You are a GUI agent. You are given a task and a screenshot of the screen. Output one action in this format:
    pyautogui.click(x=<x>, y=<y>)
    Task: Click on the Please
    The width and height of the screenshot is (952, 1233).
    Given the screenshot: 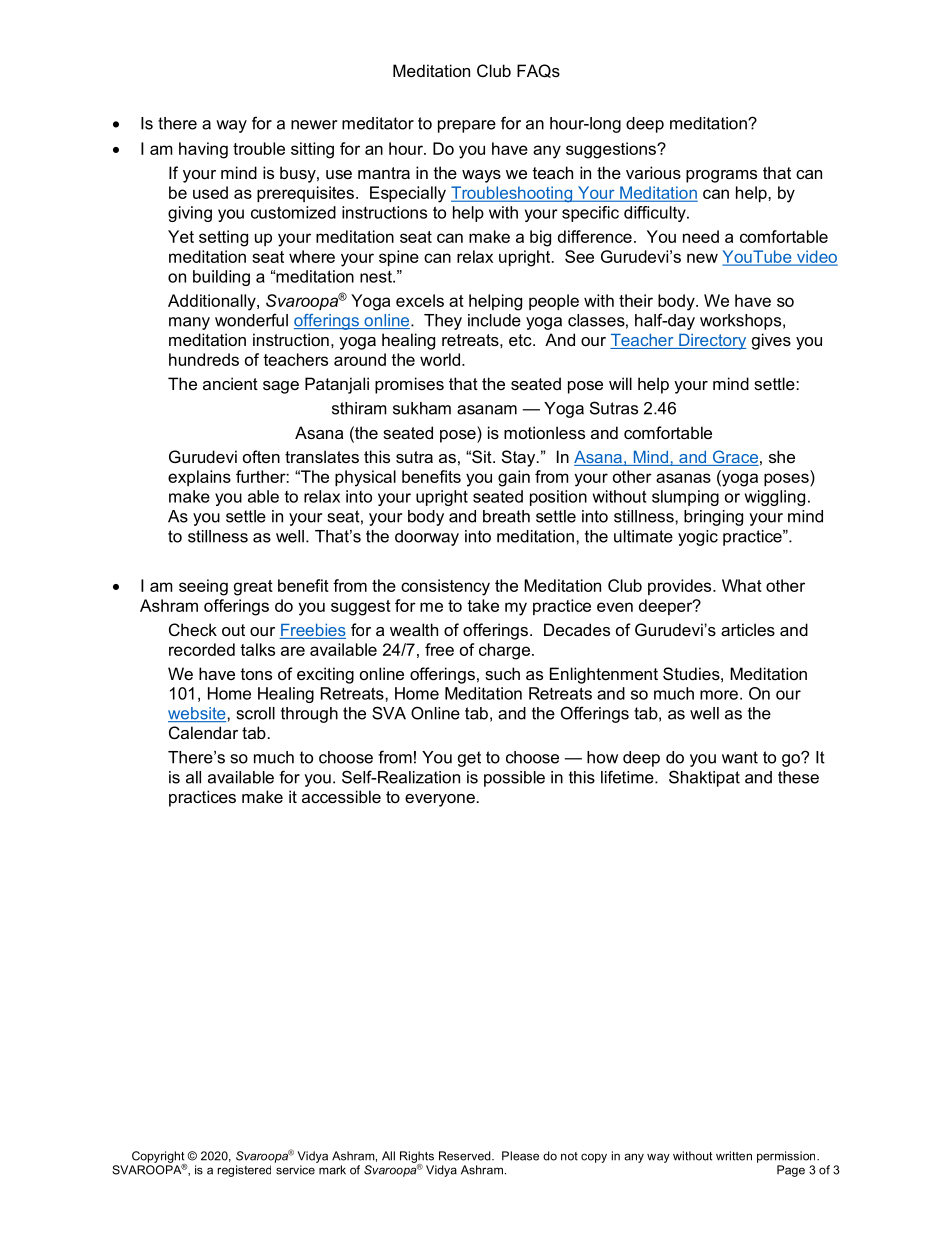 What is the action you would take?
    pyautogui.click(x=520, y=1156)
